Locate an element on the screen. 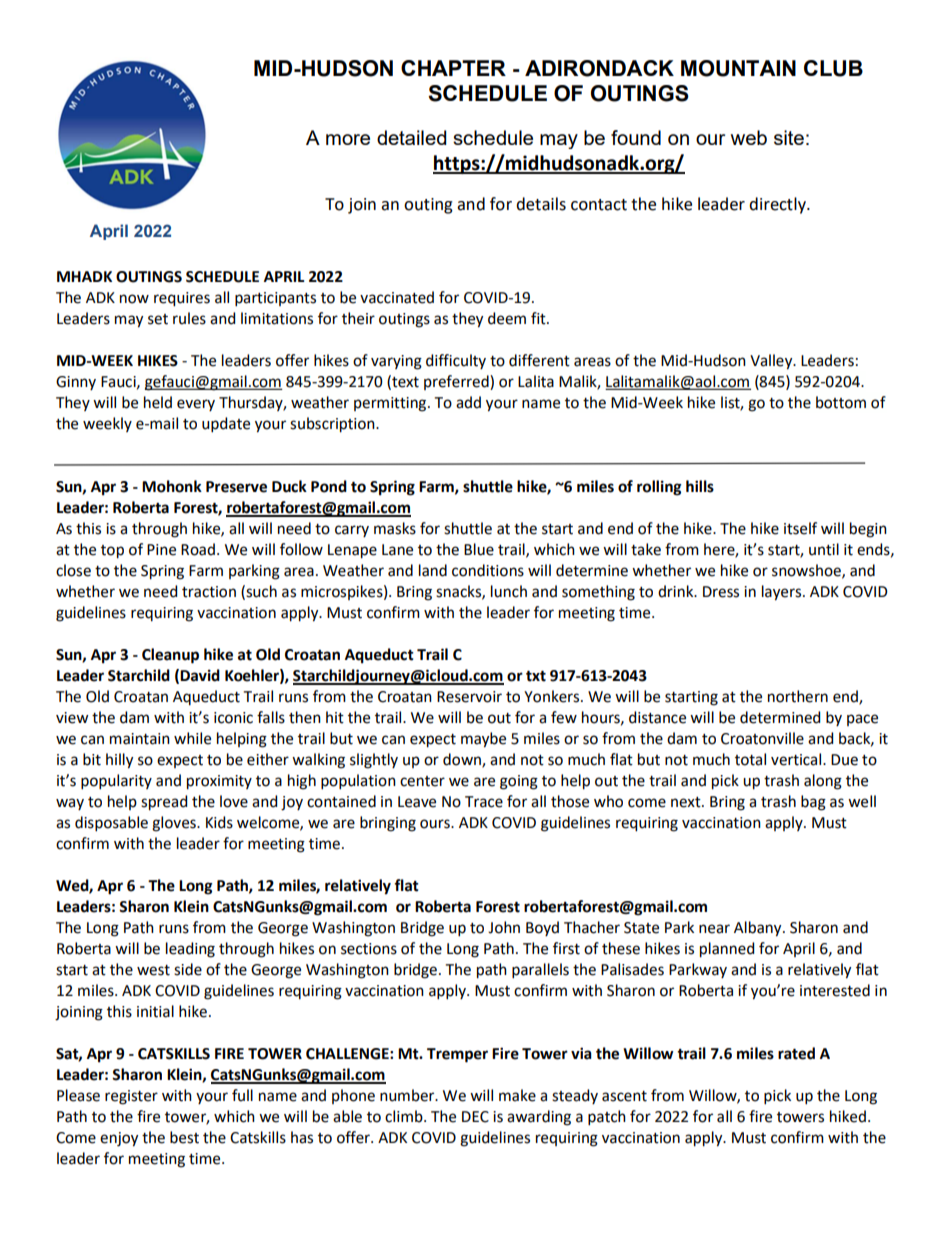  register is located at coordinates (131, 1097).
